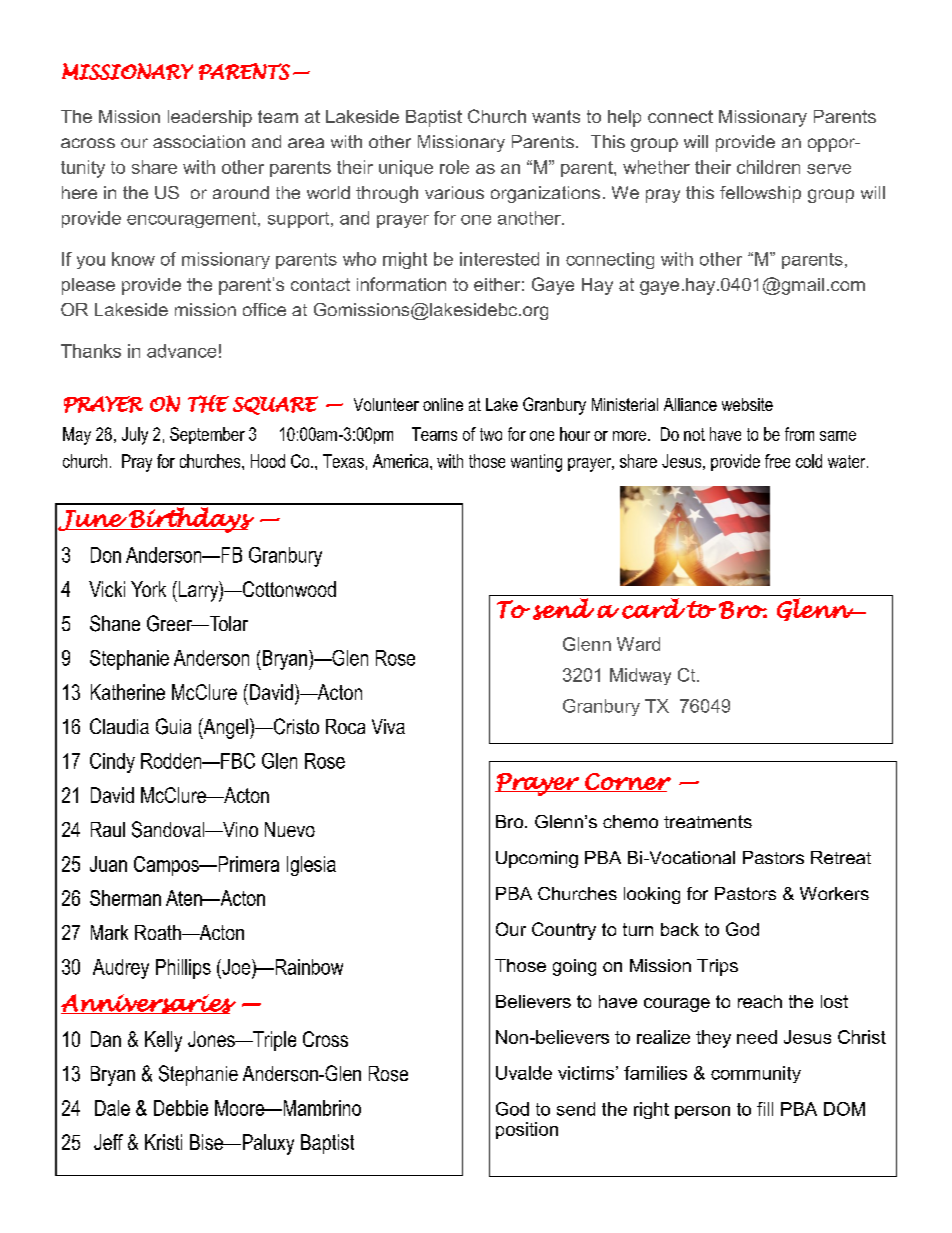 This image has width=952, height=1233. What do you see at coordinates (527, 1130) in the image?
I see `position` at bounding box center [527, 1130].
